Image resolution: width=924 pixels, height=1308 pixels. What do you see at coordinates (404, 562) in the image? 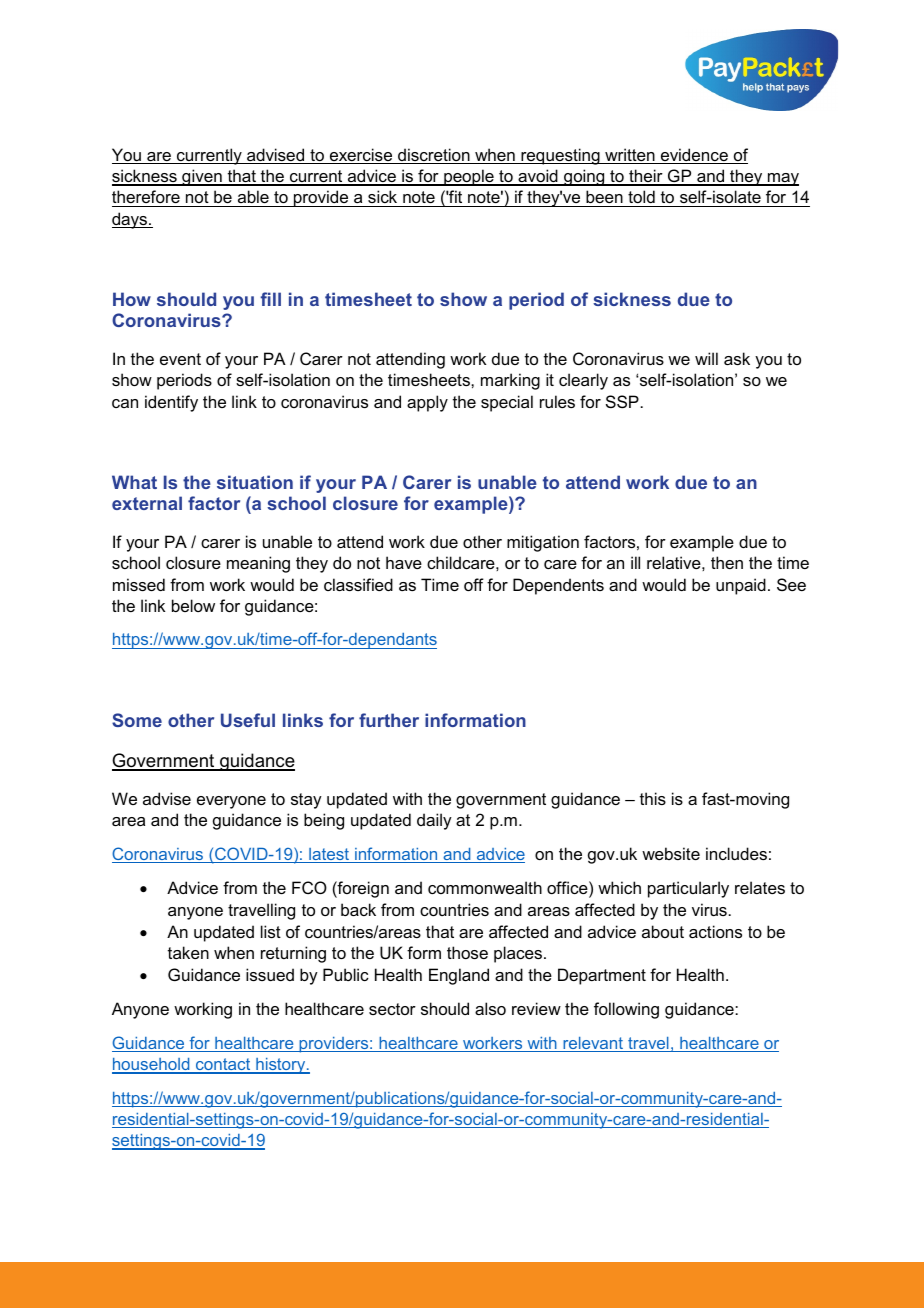
I see `have` at bounding box center [404, 562].
